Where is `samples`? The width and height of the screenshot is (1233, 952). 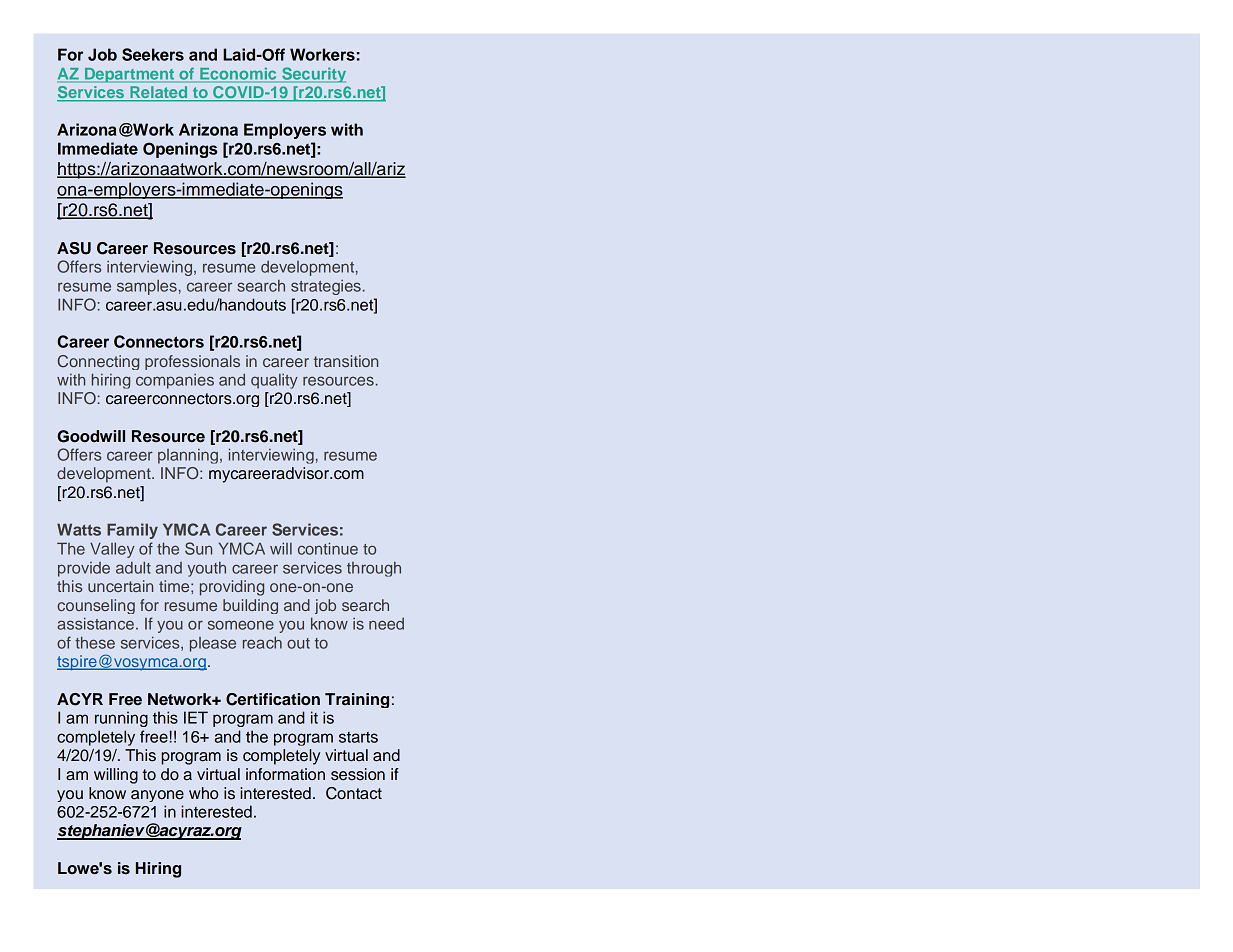 samples is located at coordinates (147, 287).
